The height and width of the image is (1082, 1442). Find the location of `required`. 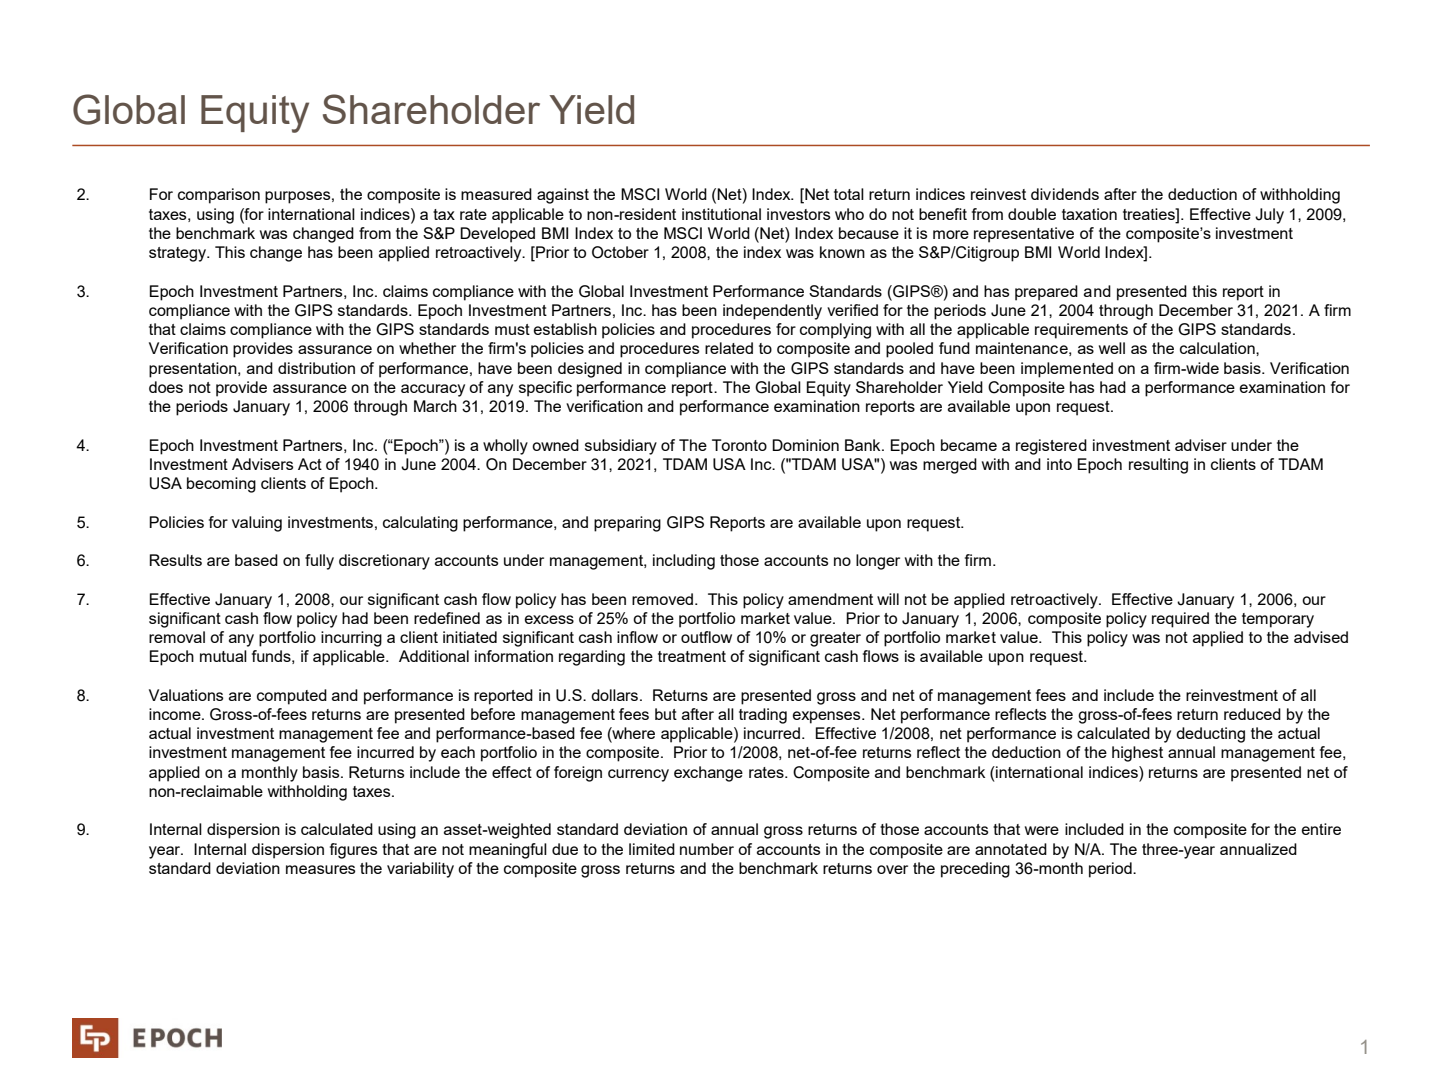

required is located at coordinates (1180, 620).
